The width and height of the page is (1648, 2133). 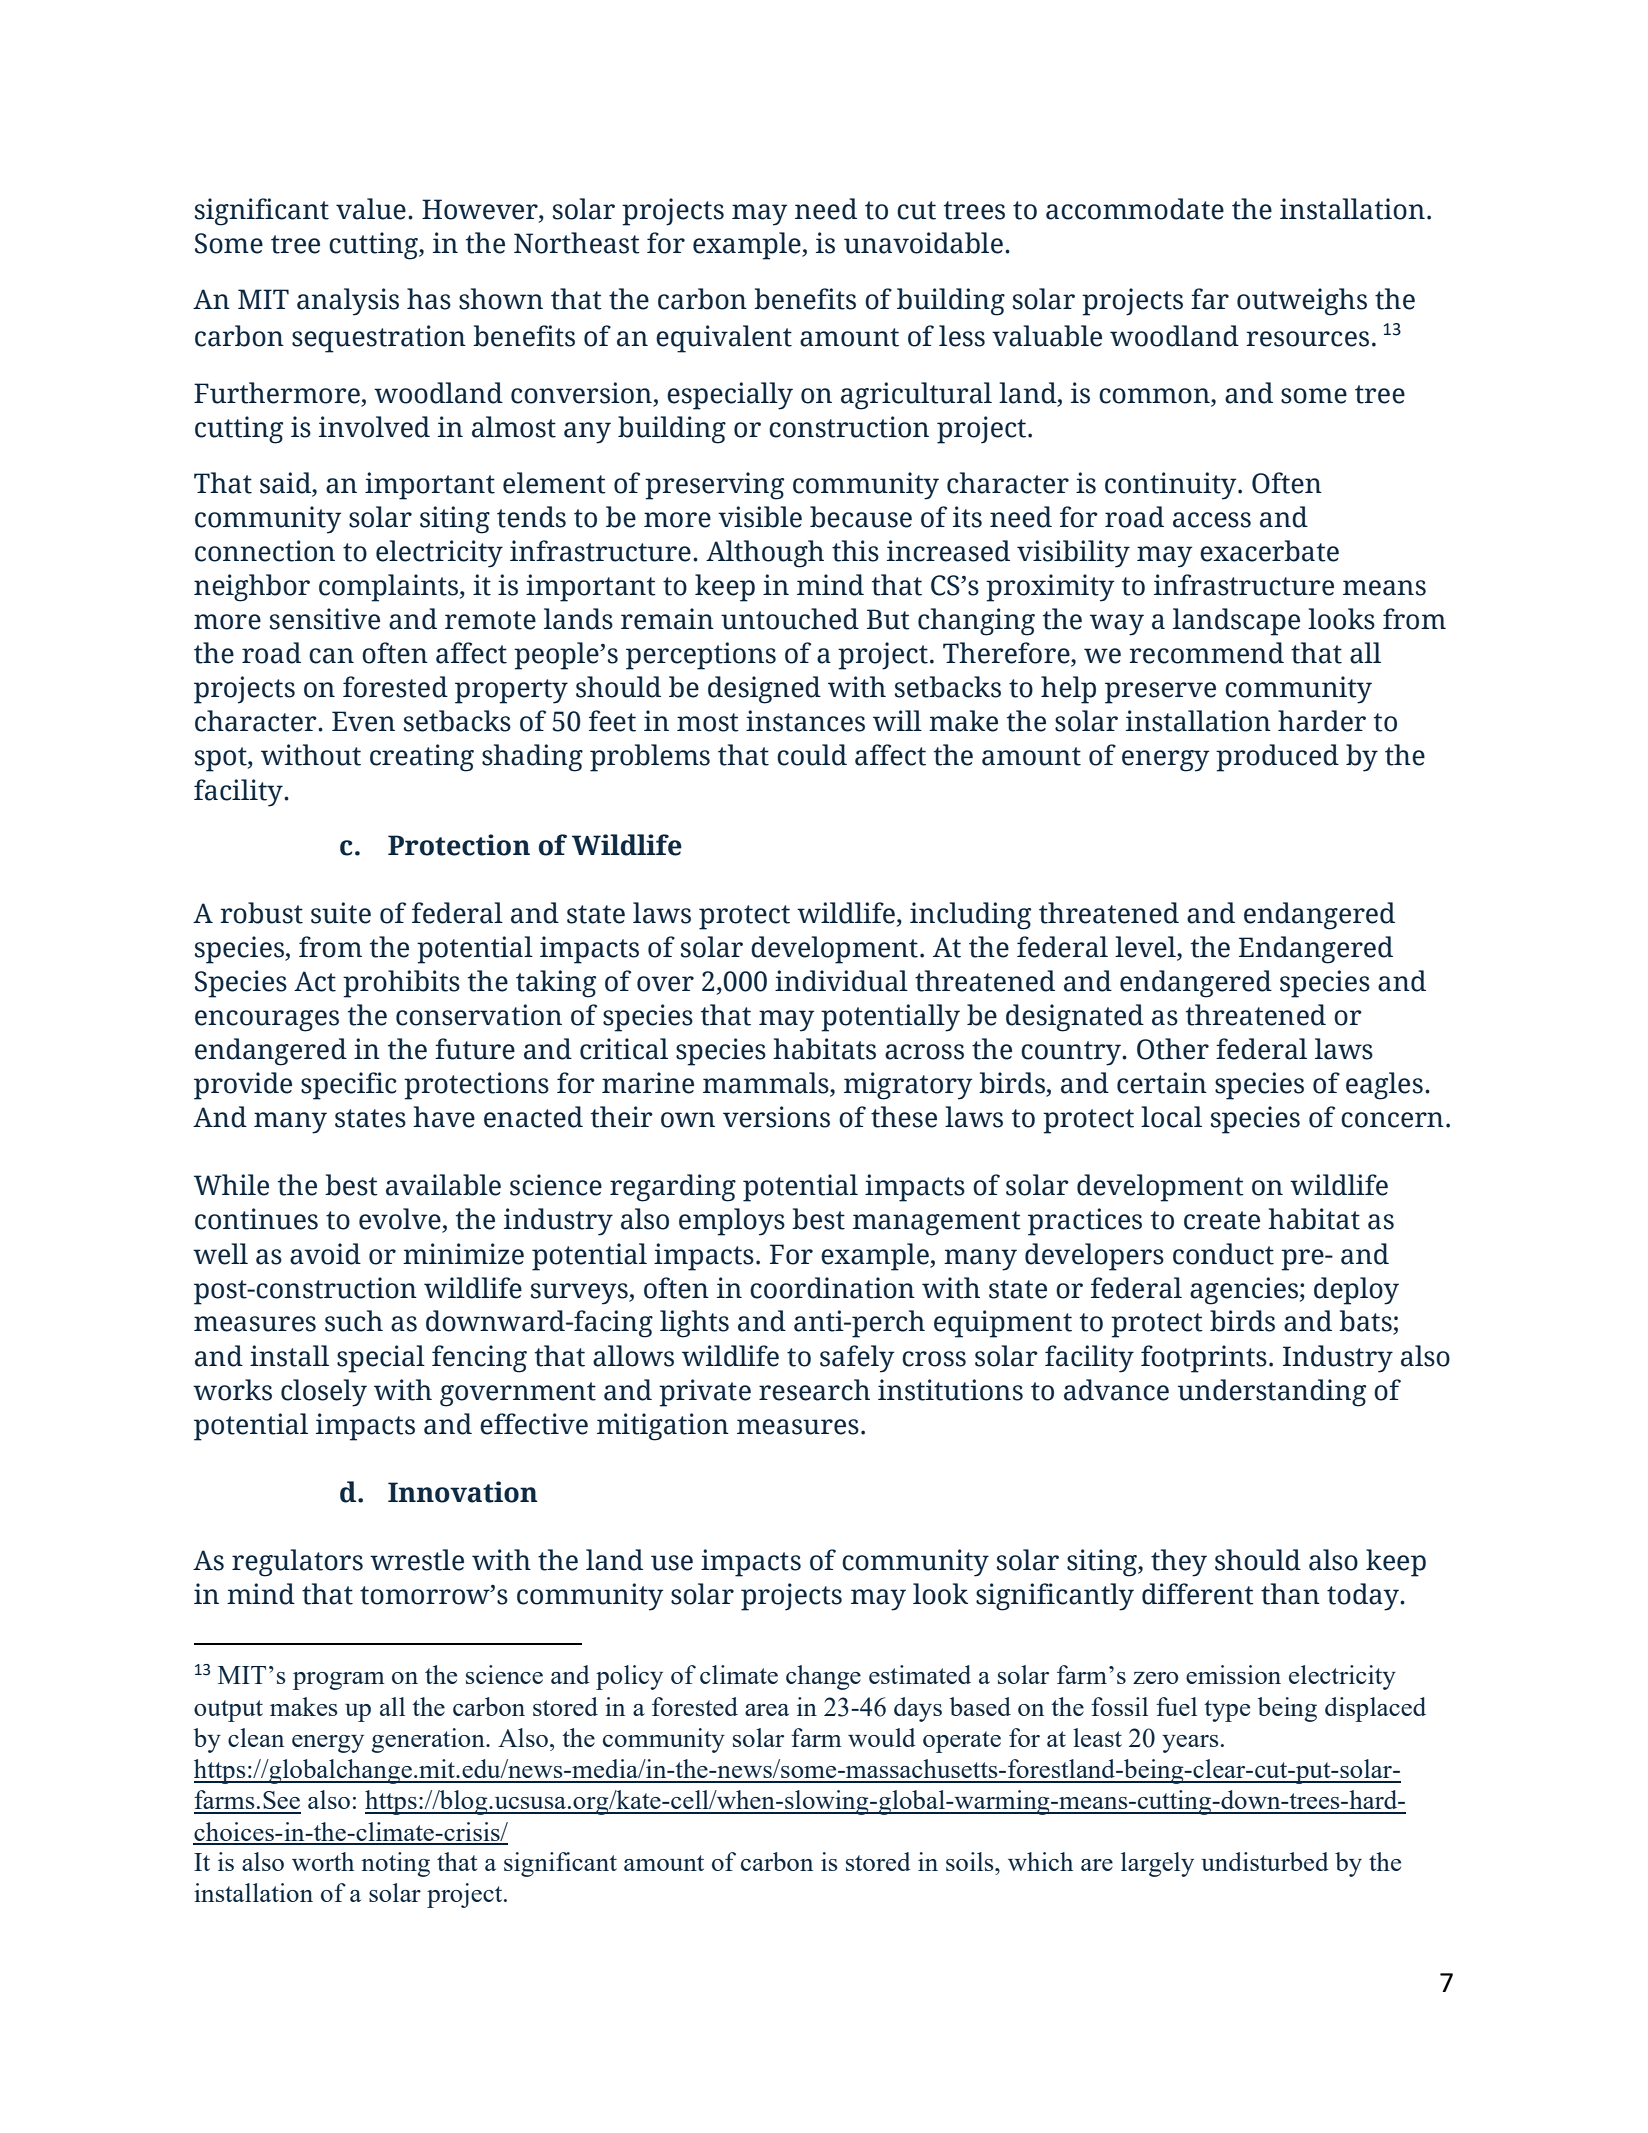 I want to click on specific, so click(x=348, y=1086).
